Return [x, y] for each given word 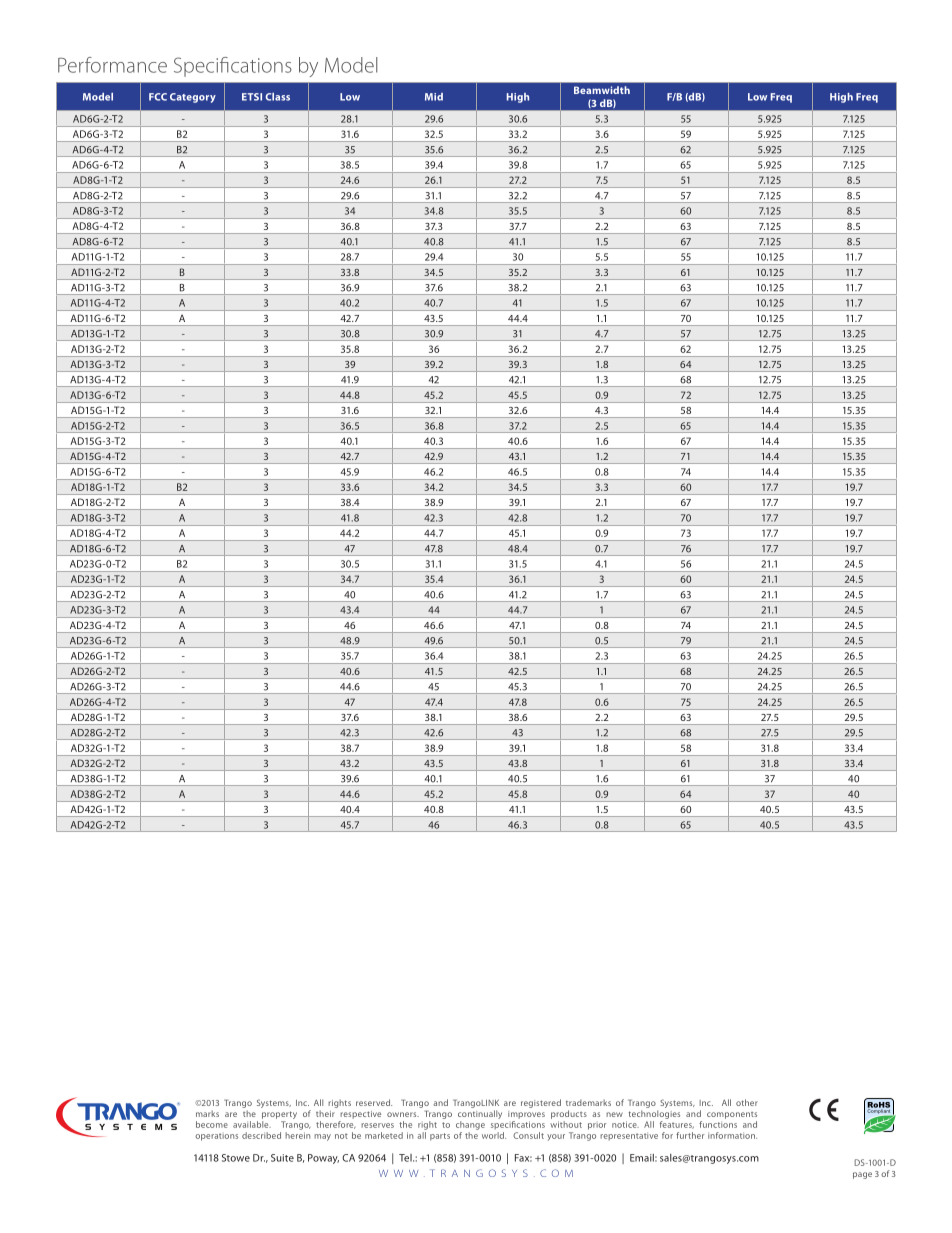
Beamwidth [602, 90]
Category [193, 98]
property [279, 1115]
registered [541, 1103]
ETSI [252, 97]
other [747, 1102]
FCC [158, 97]
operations [216, 1137]
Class [277, 97]
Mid [434, 97]
